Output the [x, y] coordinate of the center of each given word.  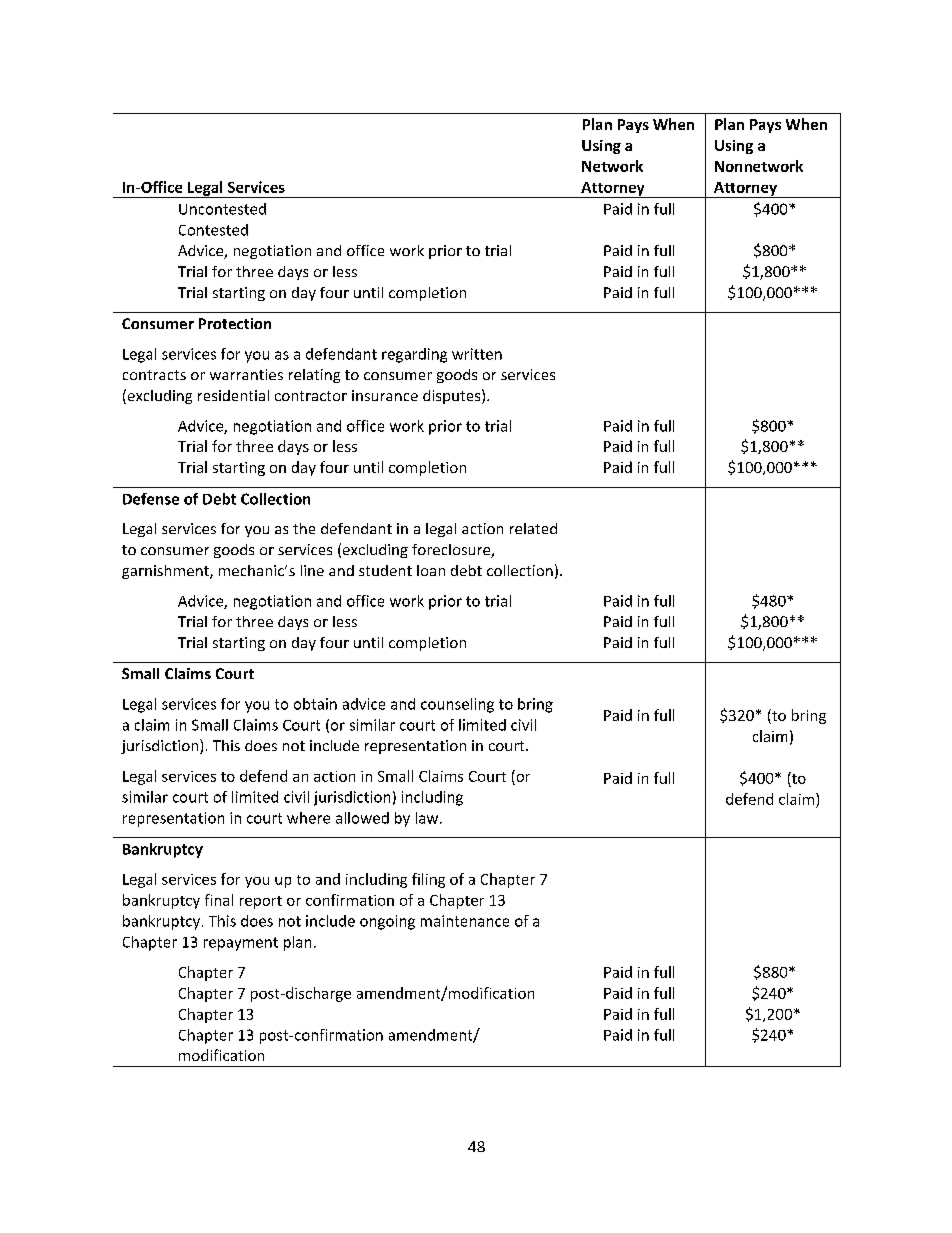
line [312, 570]
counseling [457, 705]
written [477, 354]
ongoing [387, 922]
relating [314, 376]
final [219, 900]
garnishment [166, 572]
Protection [235, 323]
